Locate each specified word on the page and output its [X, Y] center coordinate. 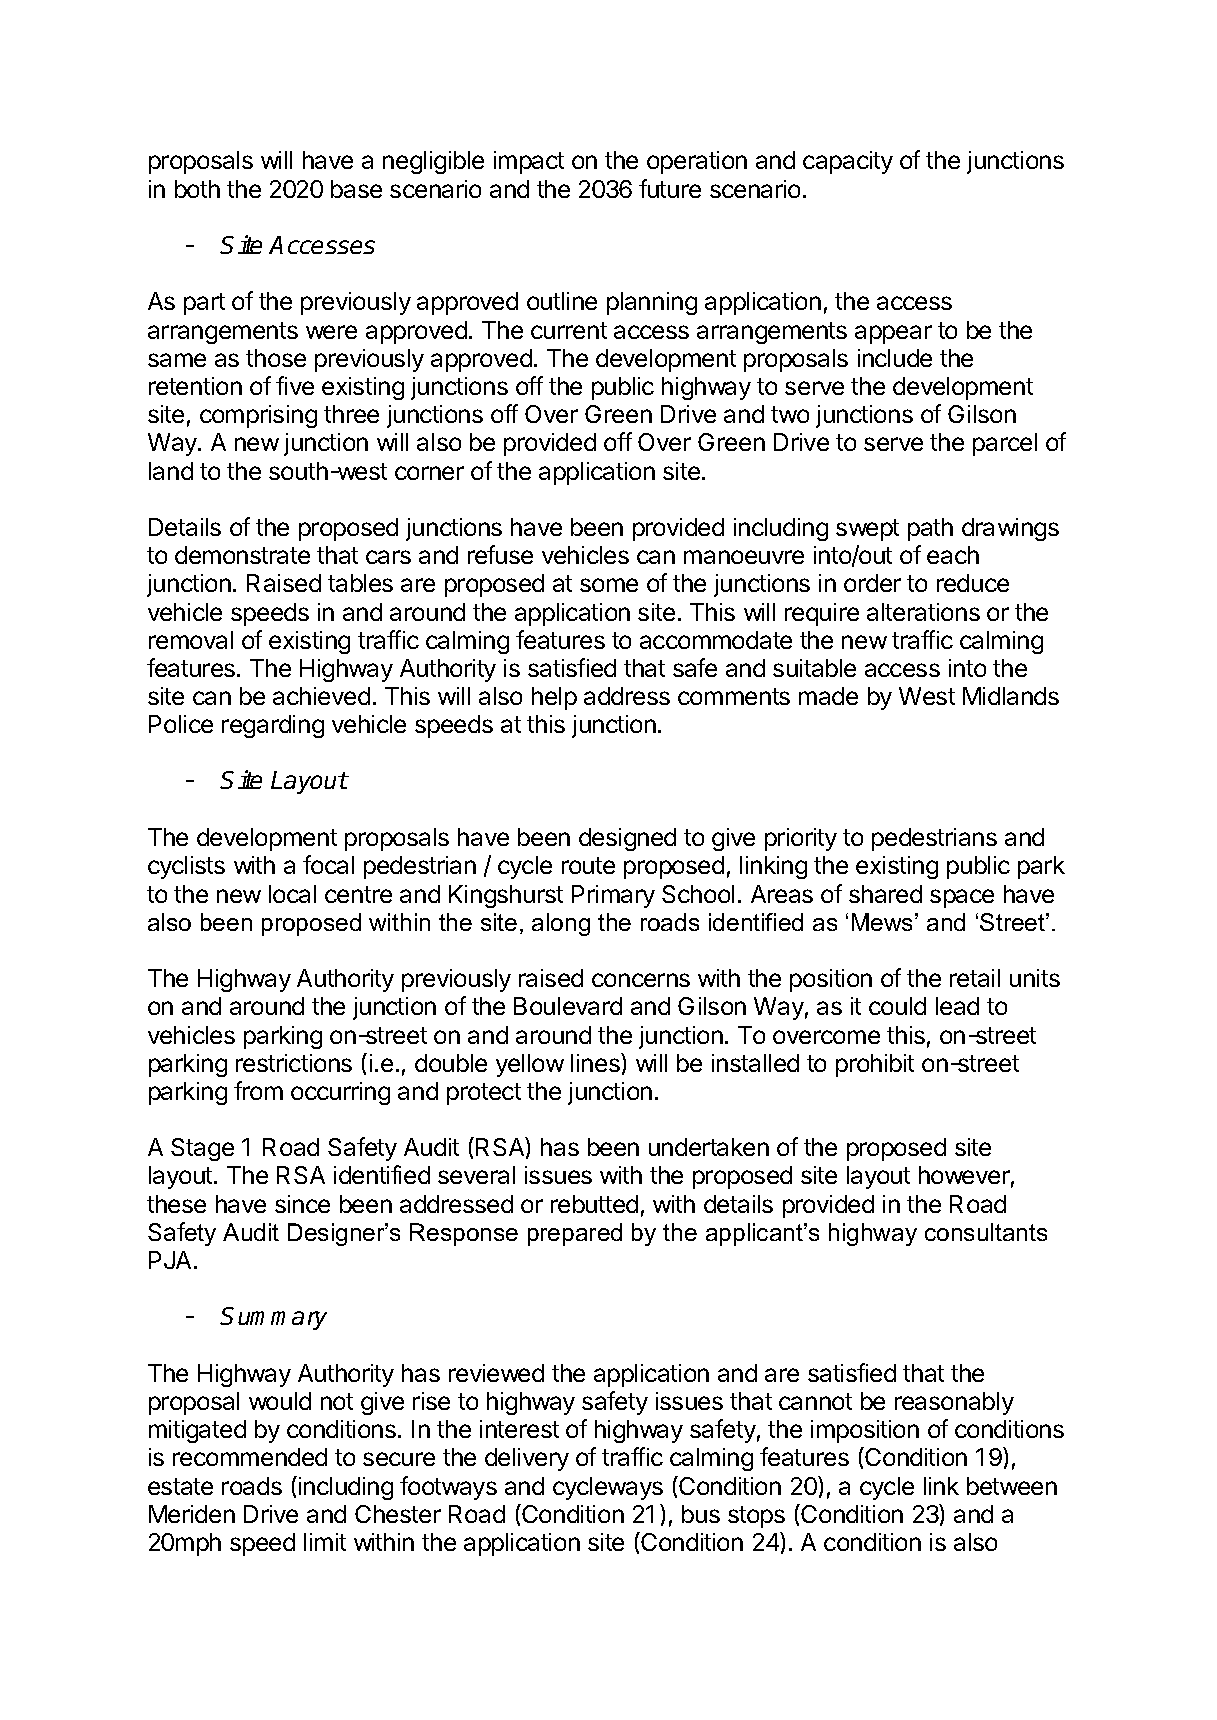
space [962, 898]
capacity [848, 162]
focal [328, 864]
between [1012, 1486]
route [588, 865]
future [670, 188]
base [356, 189]
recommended [250, 1457]
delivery [527, 1459]
